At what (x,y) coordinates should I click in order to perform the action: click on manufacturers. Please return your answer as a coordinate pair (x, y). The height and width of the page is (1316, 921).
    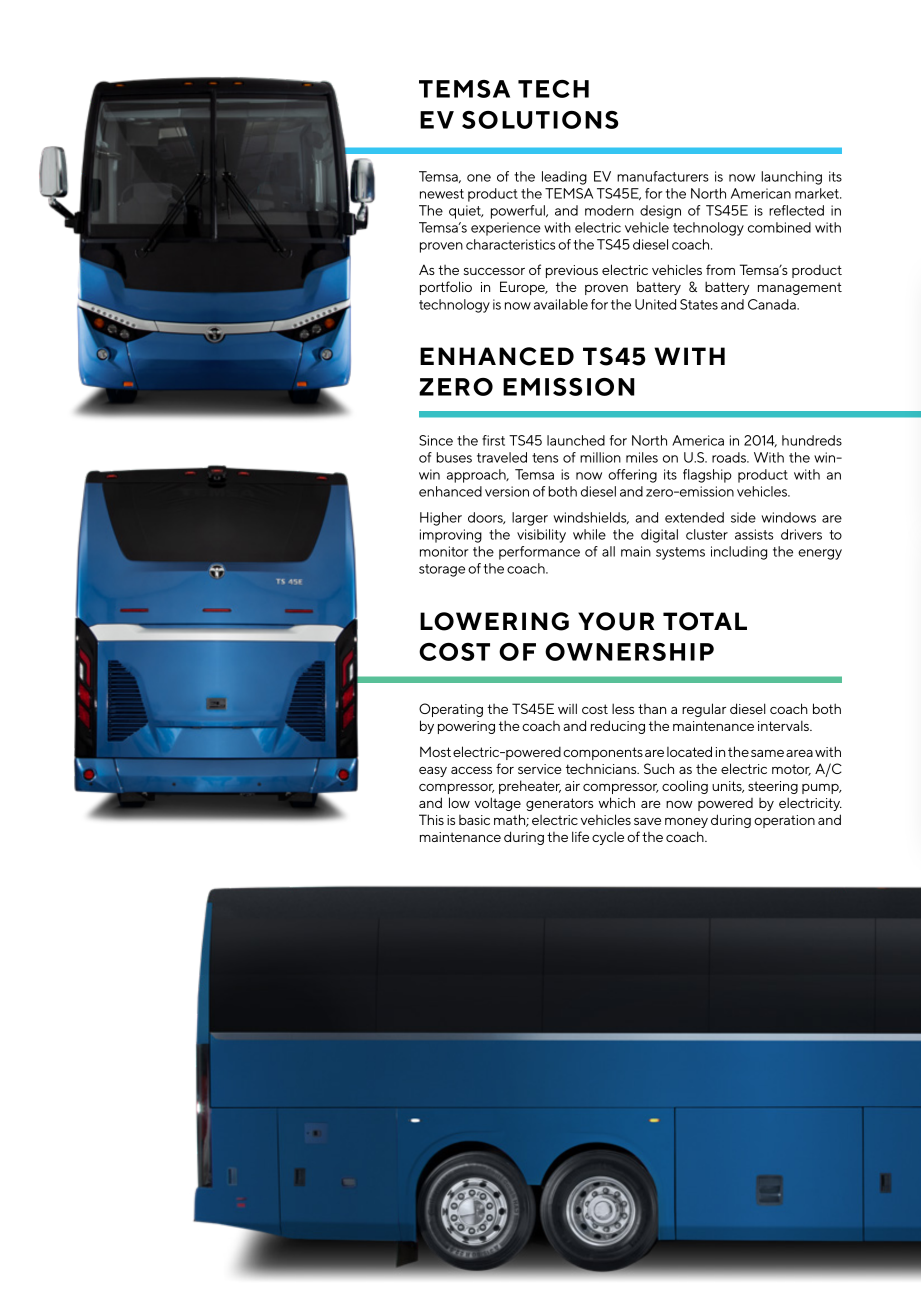
    Looking at the image, I should click on (663, 176).
